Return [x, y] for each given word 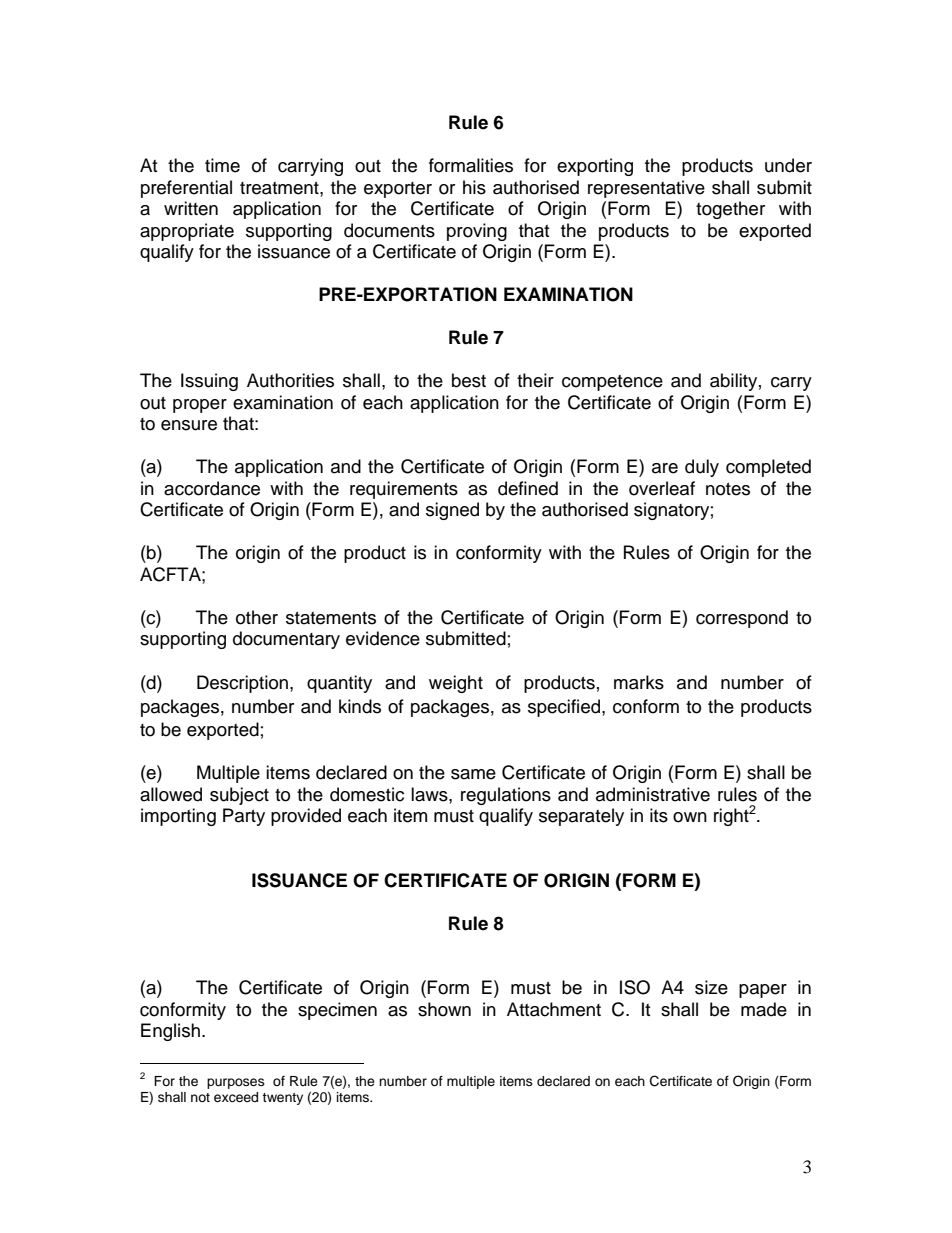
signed [452, 511]
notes [728, 489]
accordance [212, 488]
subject [239, 796]
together [730, 210]
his [474, 187]
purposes [236, 1083]
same [473, 774]
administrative [653, 794]
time [222, 165]
